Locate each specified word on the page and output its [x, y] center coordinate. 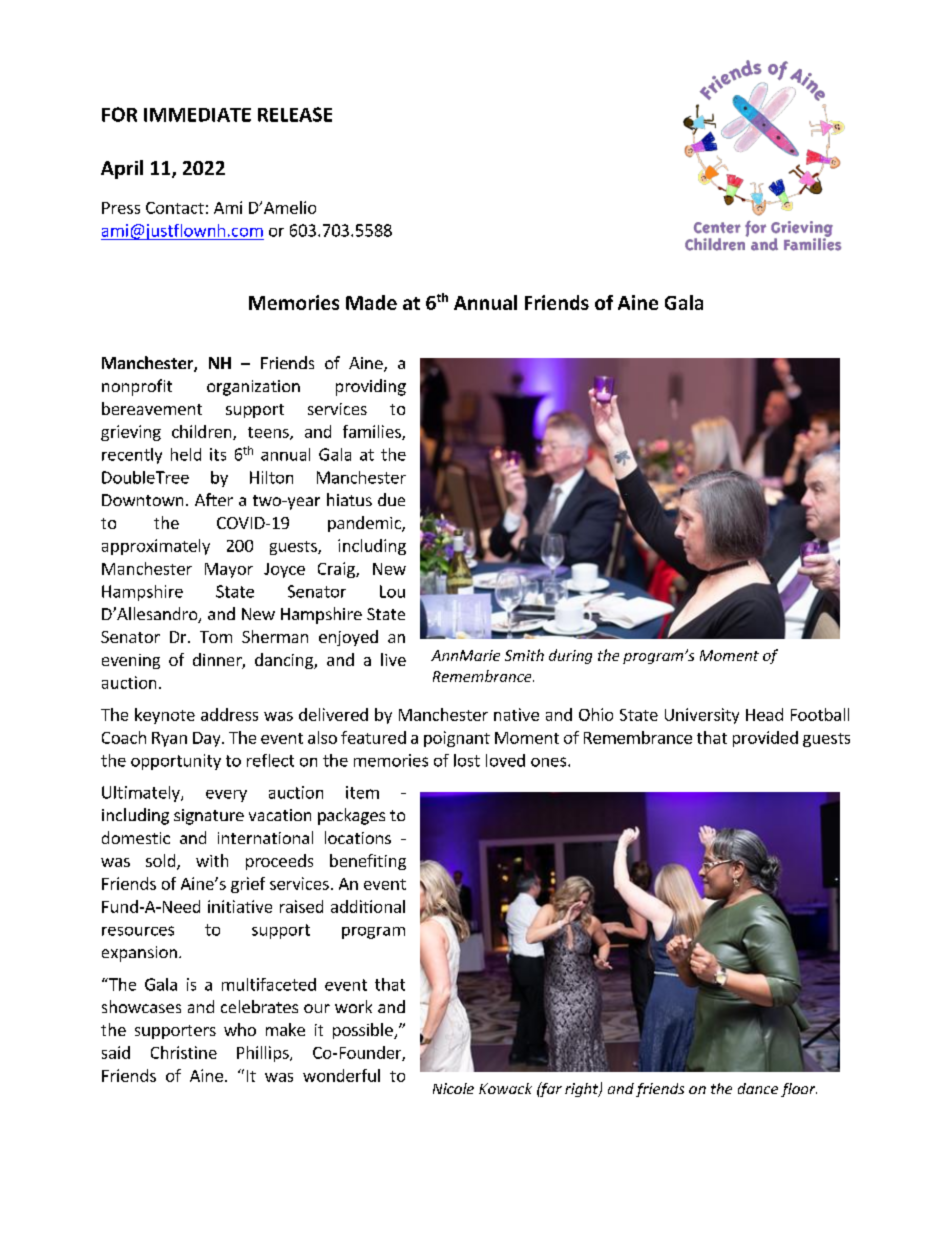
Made [371, 302]
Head [764, 714]
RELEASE [295, 114]
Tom [216, 637]
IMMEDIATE [197, 115]
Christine [184, 1052]
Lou [392, 591]
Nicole [453, 1088]
